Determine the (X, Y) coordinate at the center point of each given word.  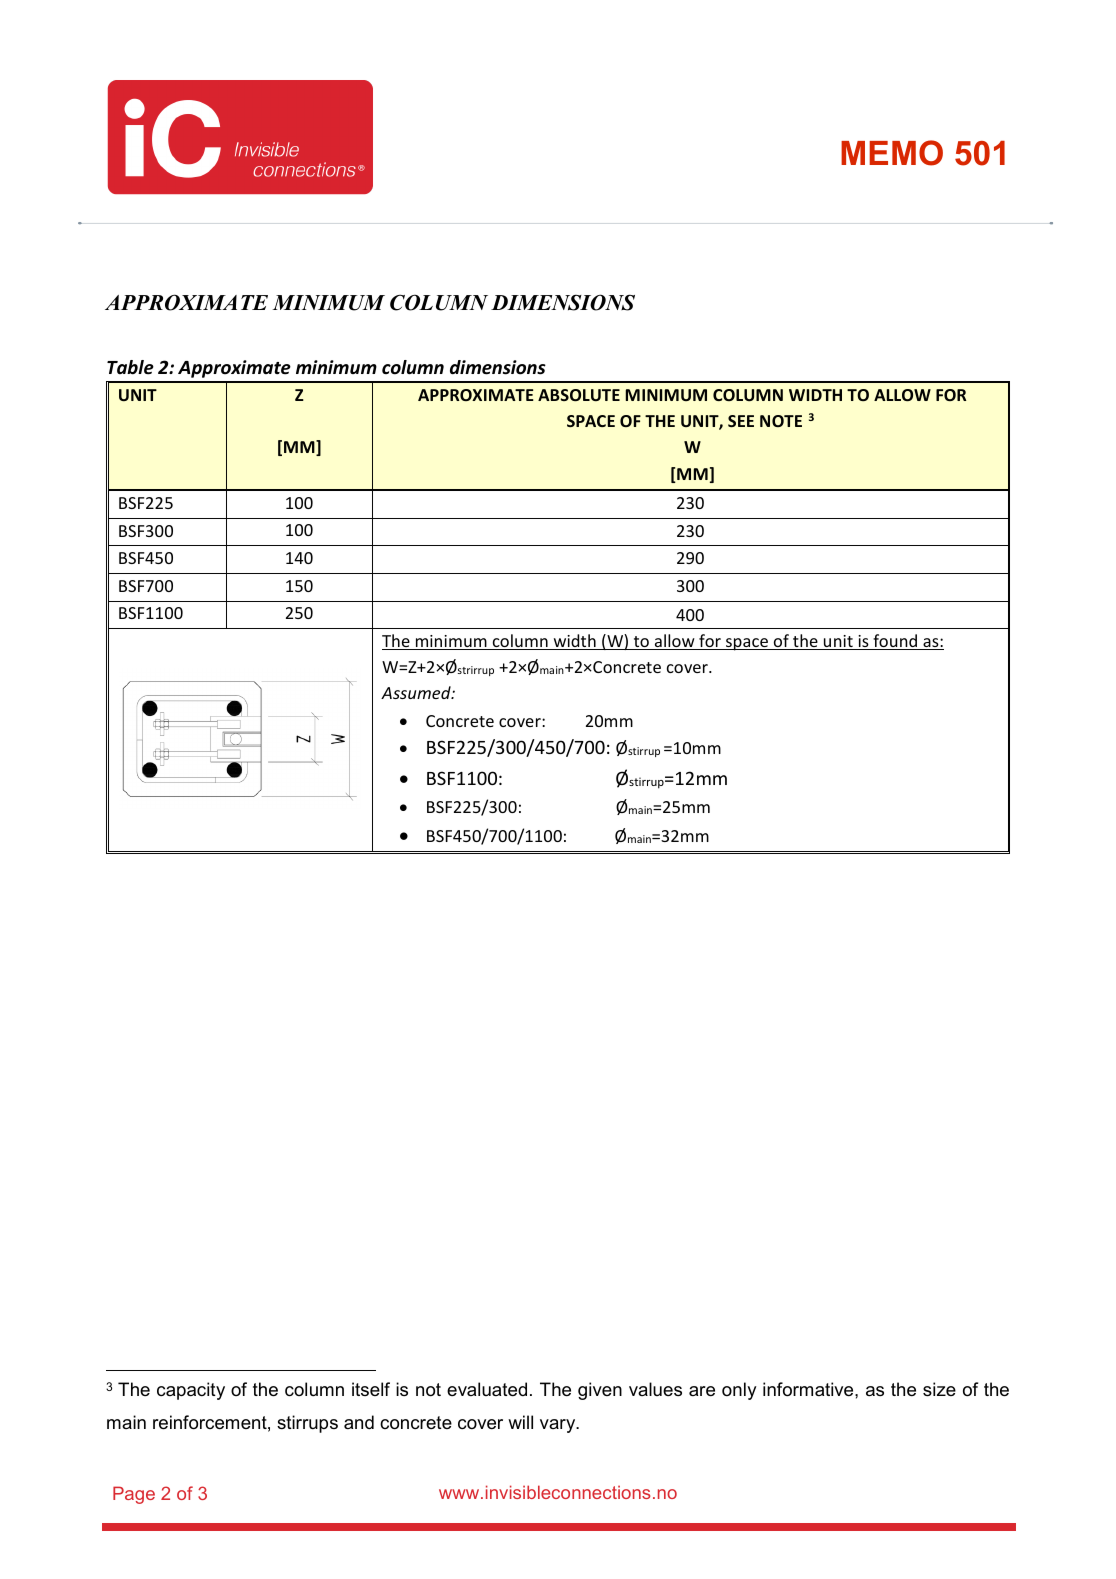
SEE (741, 421)
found (895, 642)
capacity (191, 1391)
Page (134, 1495)
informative (809, 1389)
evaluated (487, 1389)
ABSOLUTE (579, 395)
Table (130, 367)
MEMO (892, 153)
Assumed (417, 692)
